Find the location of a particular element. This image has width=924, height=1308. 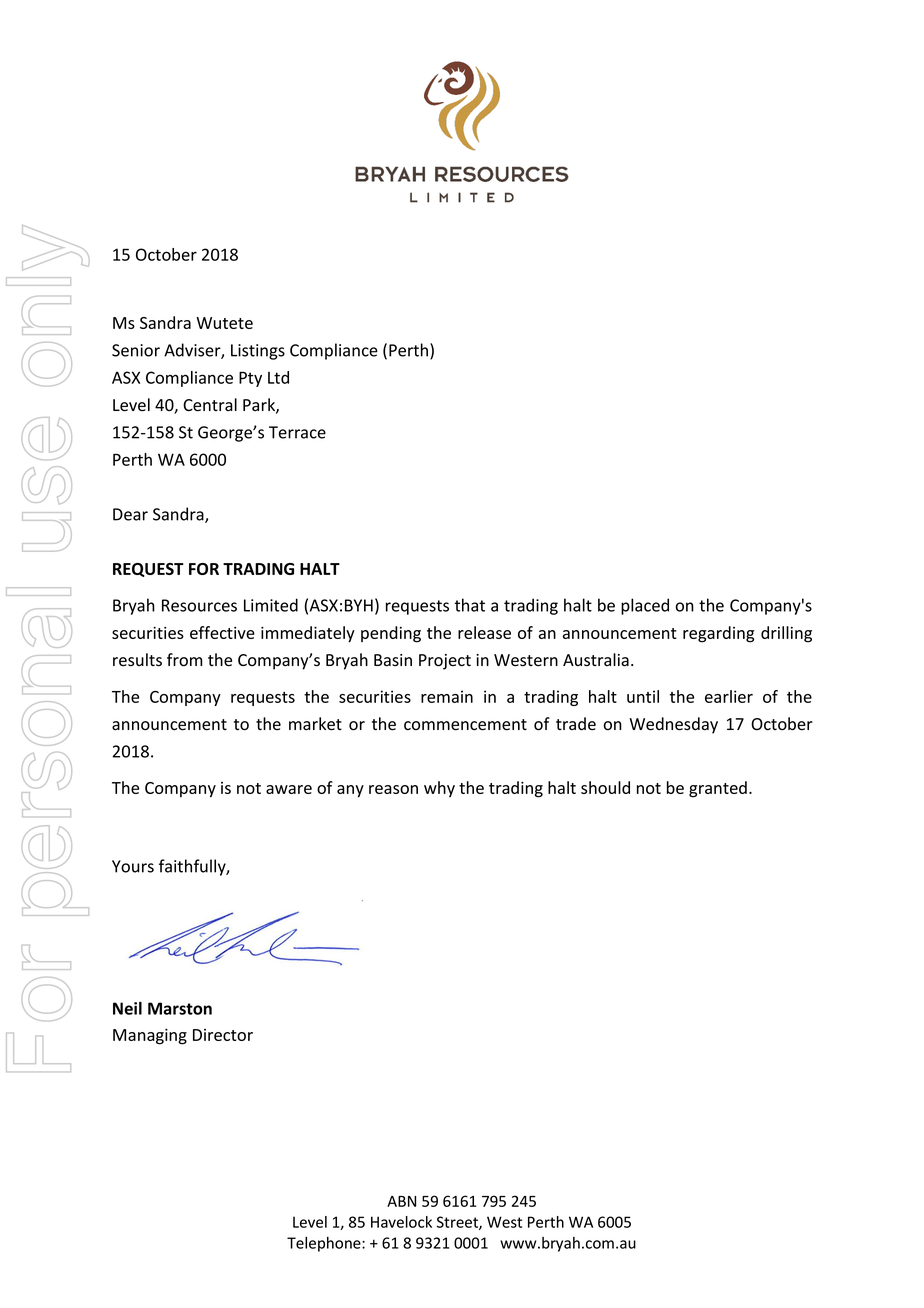

why is located at coordinates (439, 789).
